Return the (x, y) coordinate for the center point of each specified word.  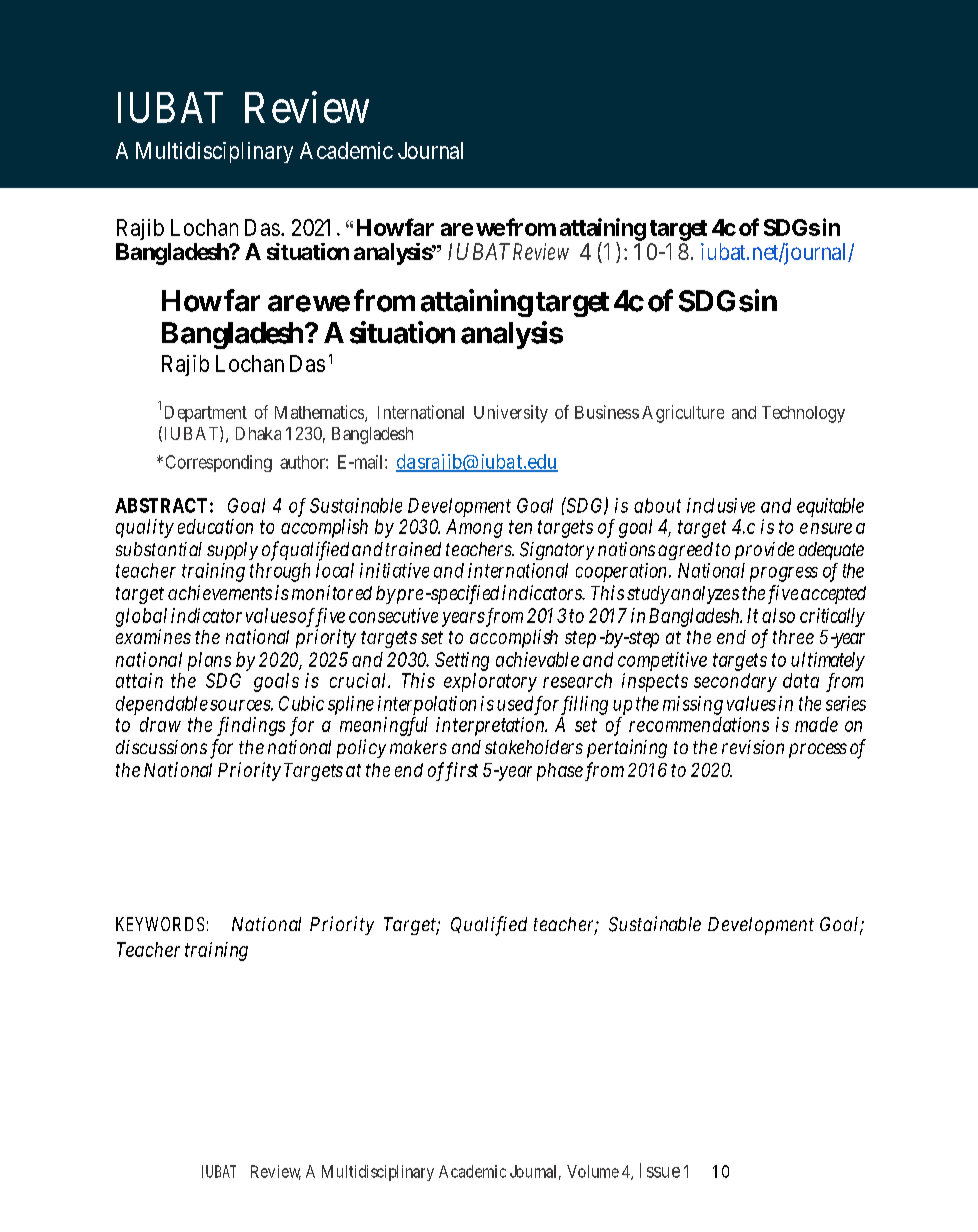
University (511, 414)
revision (753, 747)
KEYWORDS (160, 924)
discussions (161, 747)
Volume (593, 1171)
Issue (660, 1170)
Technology (803, 414)
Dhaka (258, 433)
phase (560, 772)
